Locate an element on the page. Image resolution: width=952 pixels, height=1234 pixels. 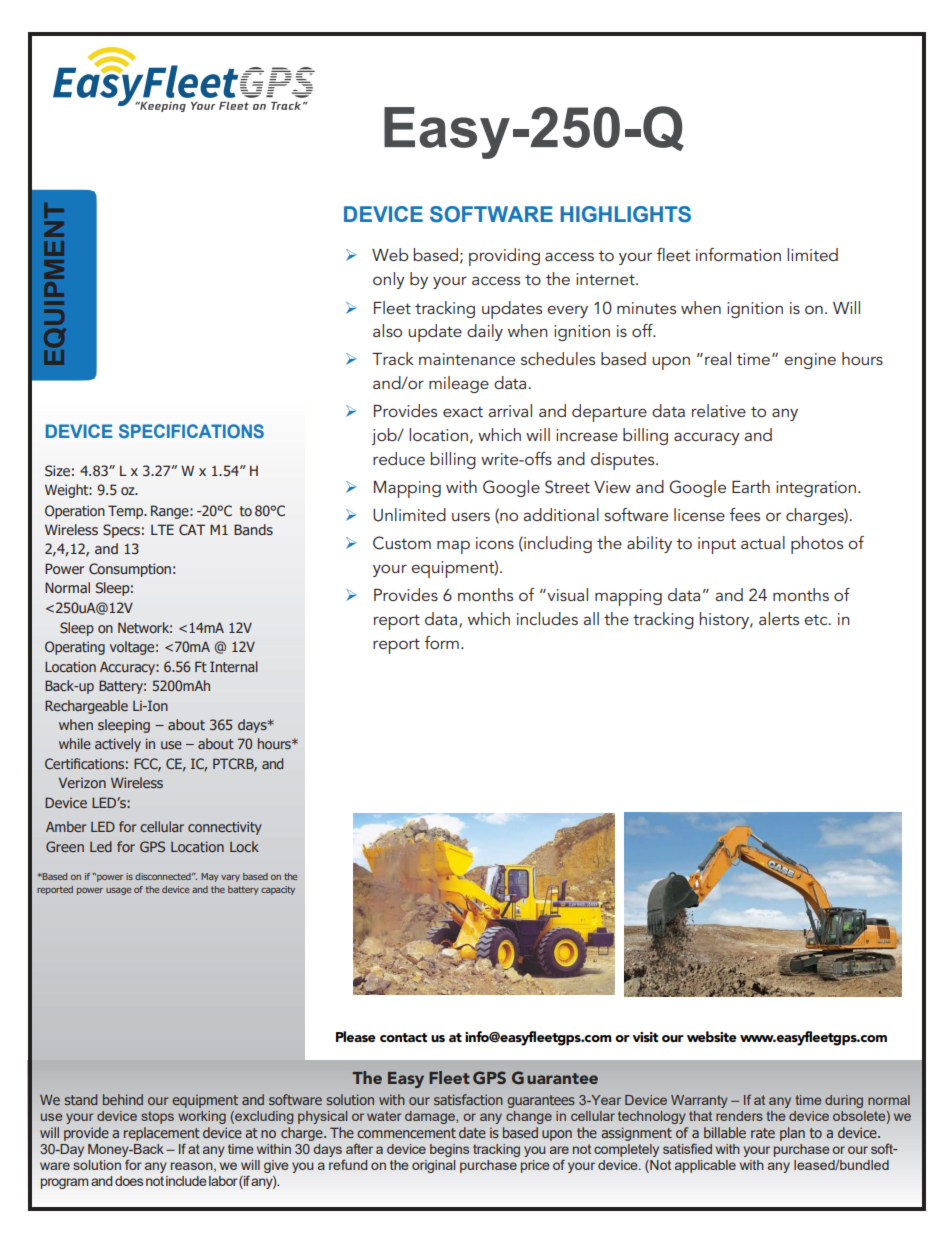
relative is located at coordinates (719, 410).
